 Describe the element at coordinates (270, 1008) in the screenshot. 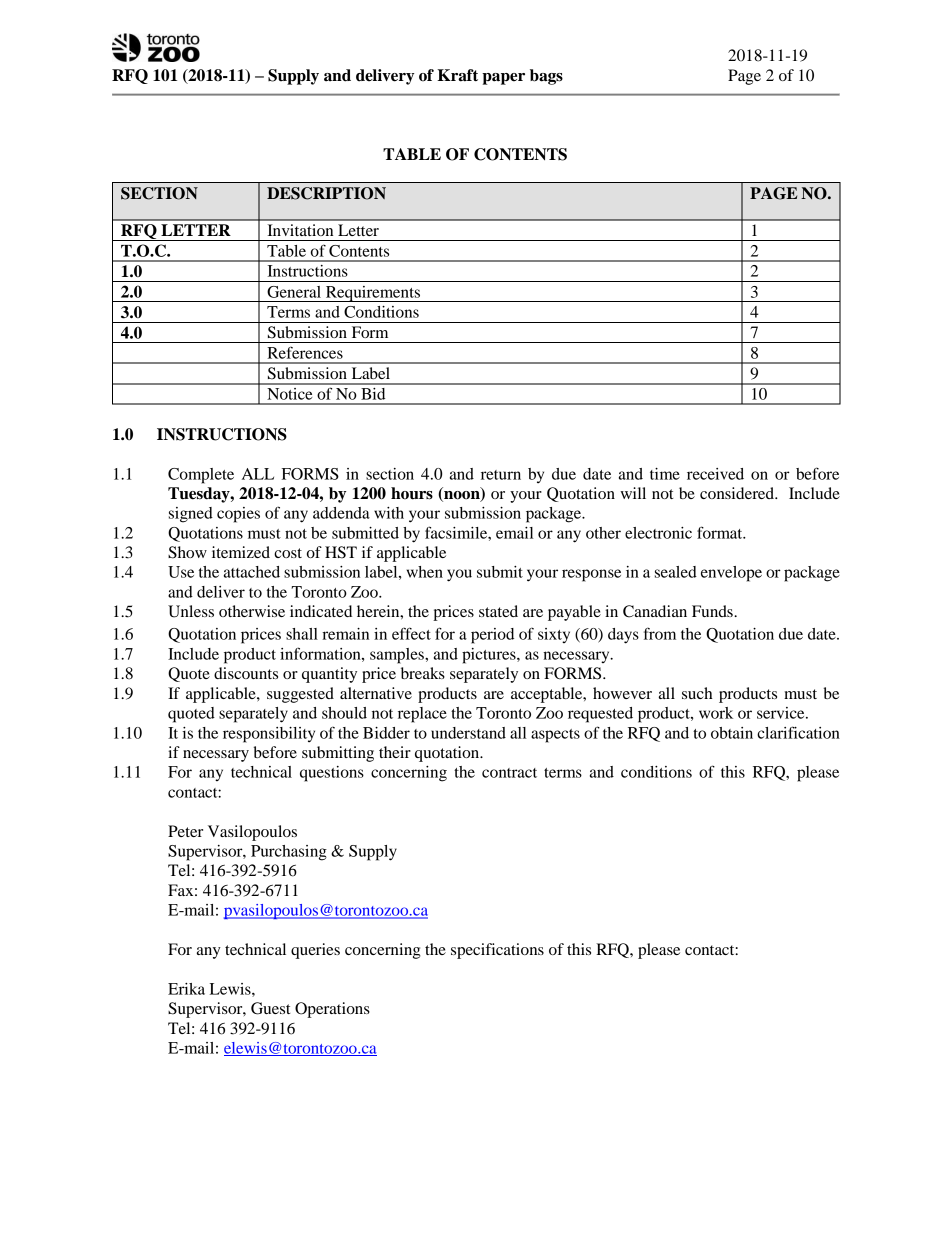

I see `Guest` at that location.
